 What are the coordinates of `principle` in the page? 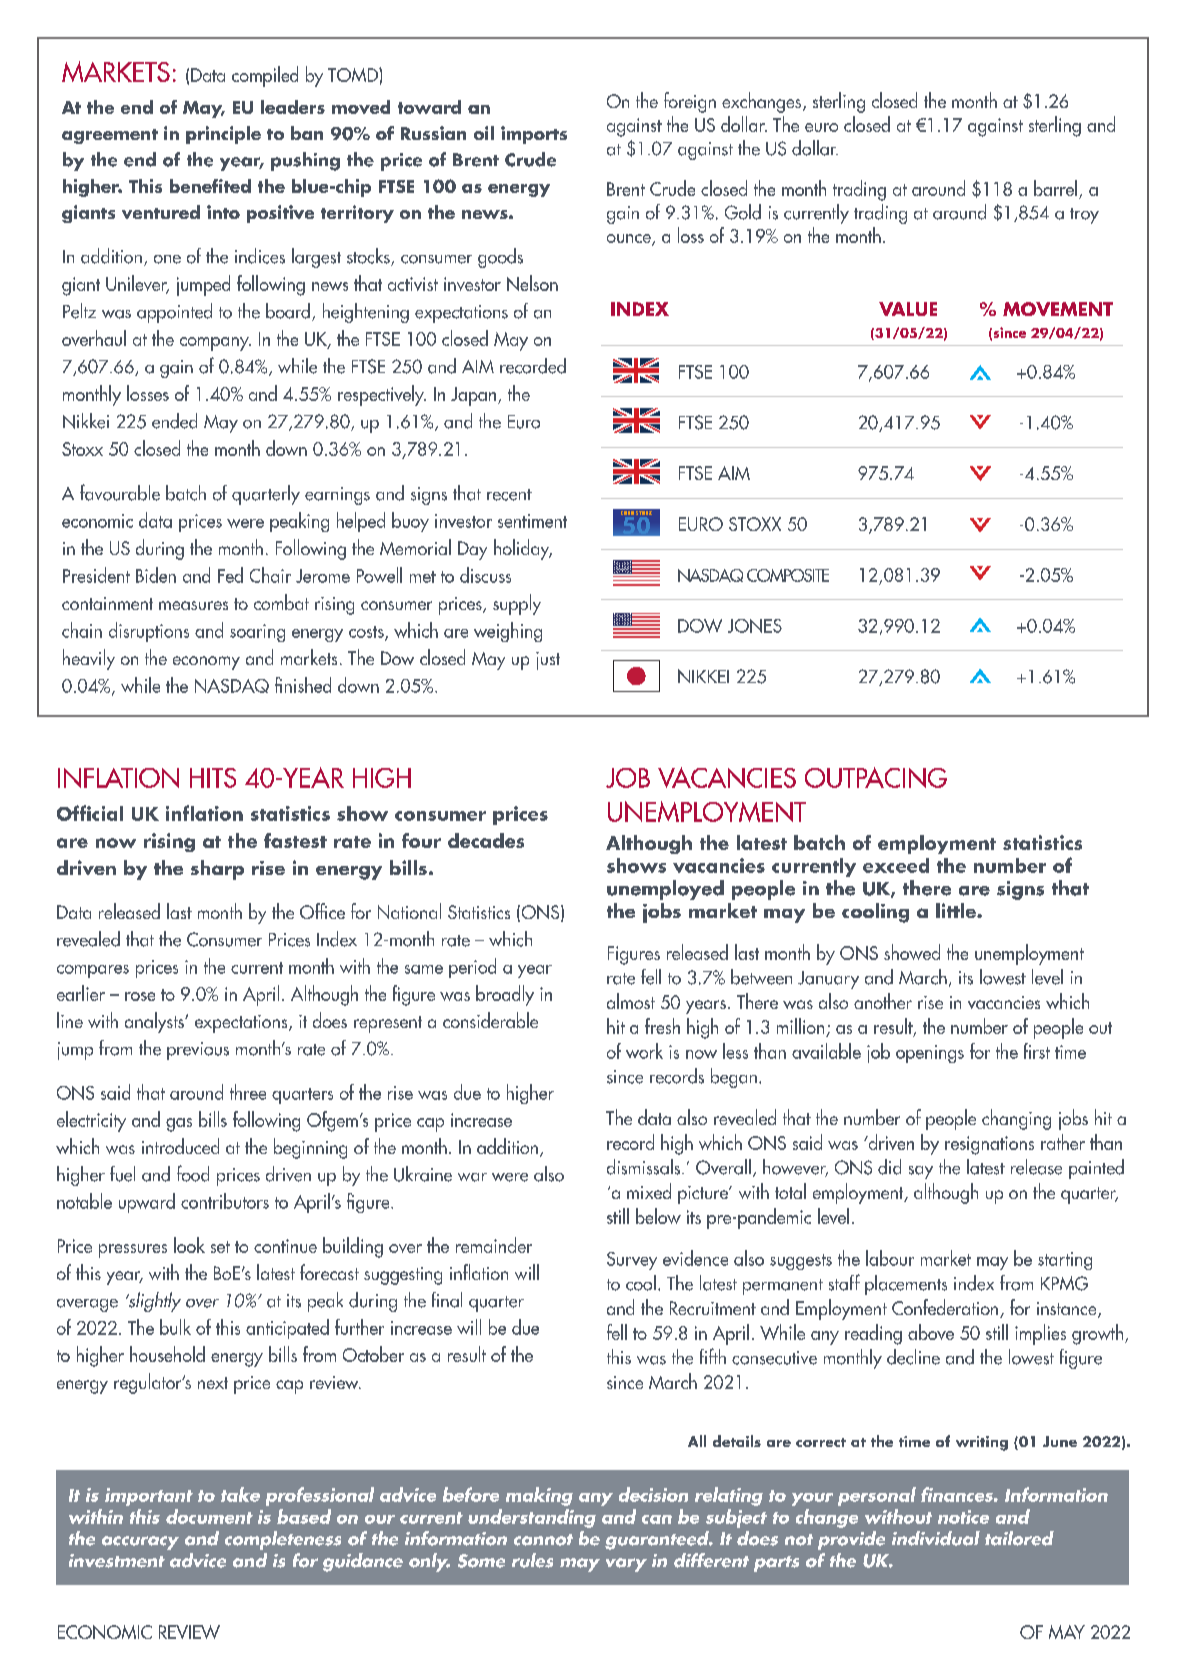 It's located at (223, 135).
